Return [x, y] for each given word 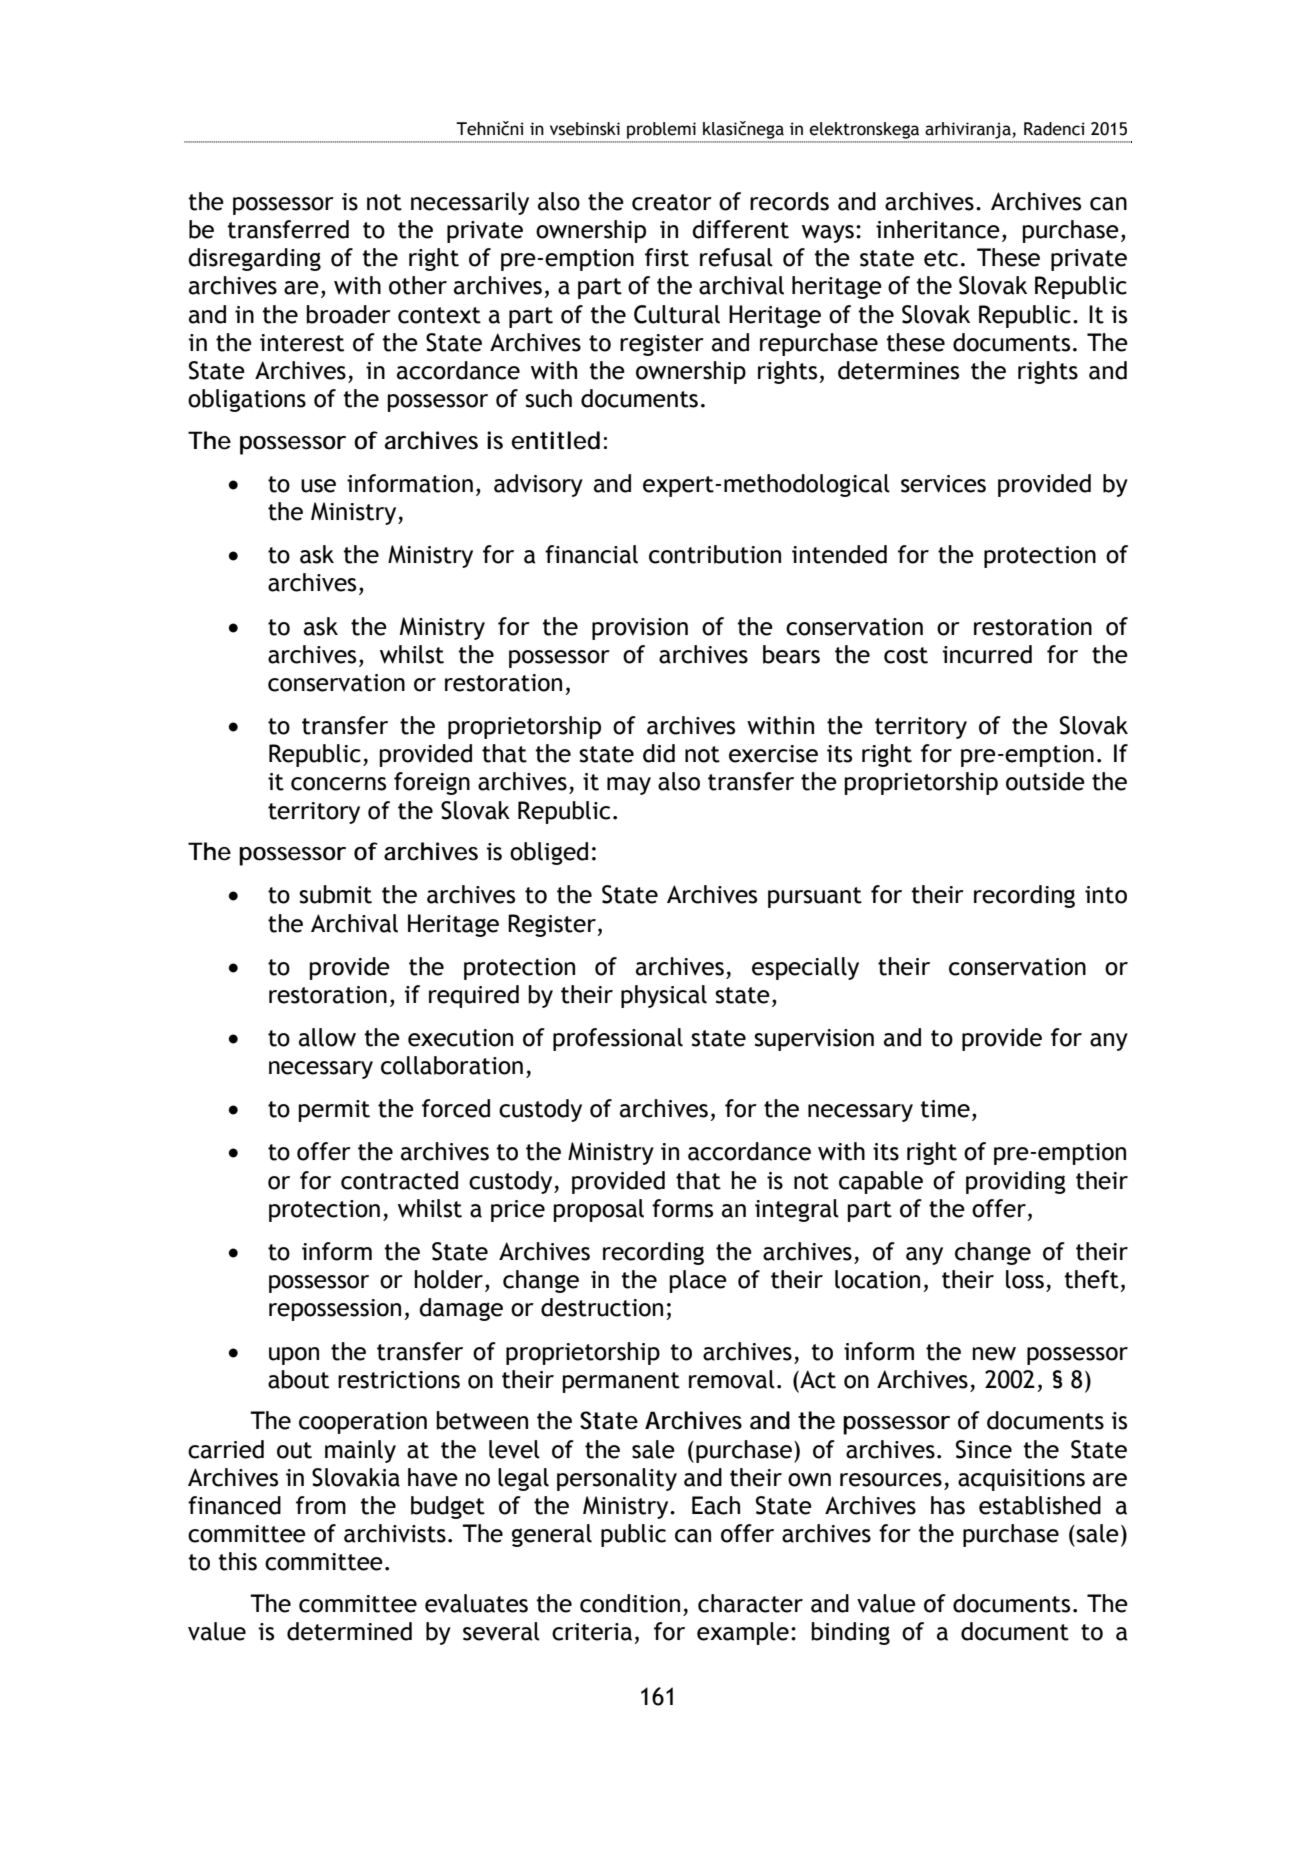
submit [335, 894]
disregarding [254, 259]
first [667, 257]
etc [941, 258]
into [1106, 895]
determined [349, 1631]
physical [664, 996]
